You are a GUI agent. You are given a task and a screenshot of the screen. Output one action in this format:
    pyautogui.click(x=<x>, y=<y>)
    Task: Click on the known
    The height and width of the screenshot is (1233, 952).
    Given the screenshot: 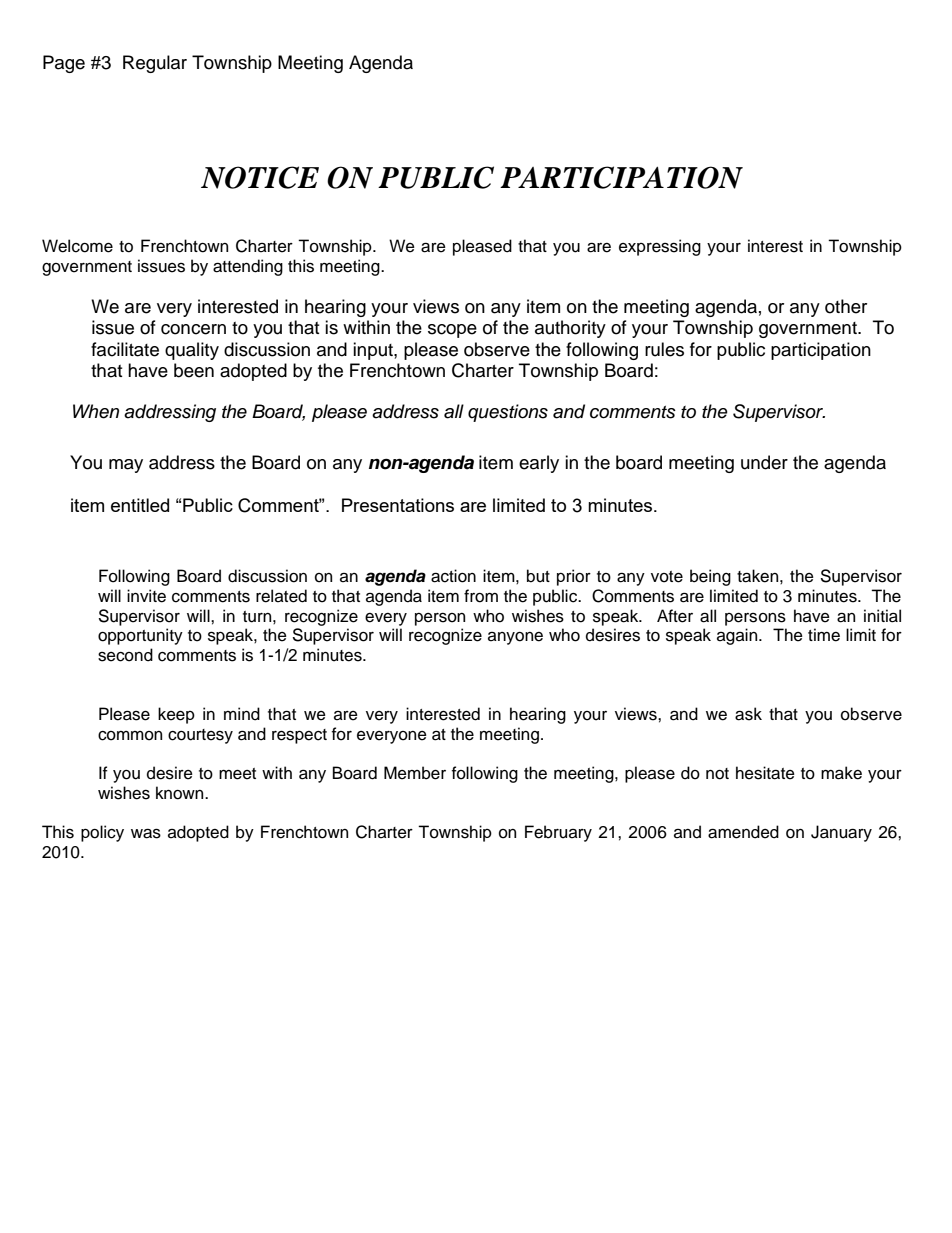 What is the action you would take?
    pyautogui.click(x=181, y=793)
